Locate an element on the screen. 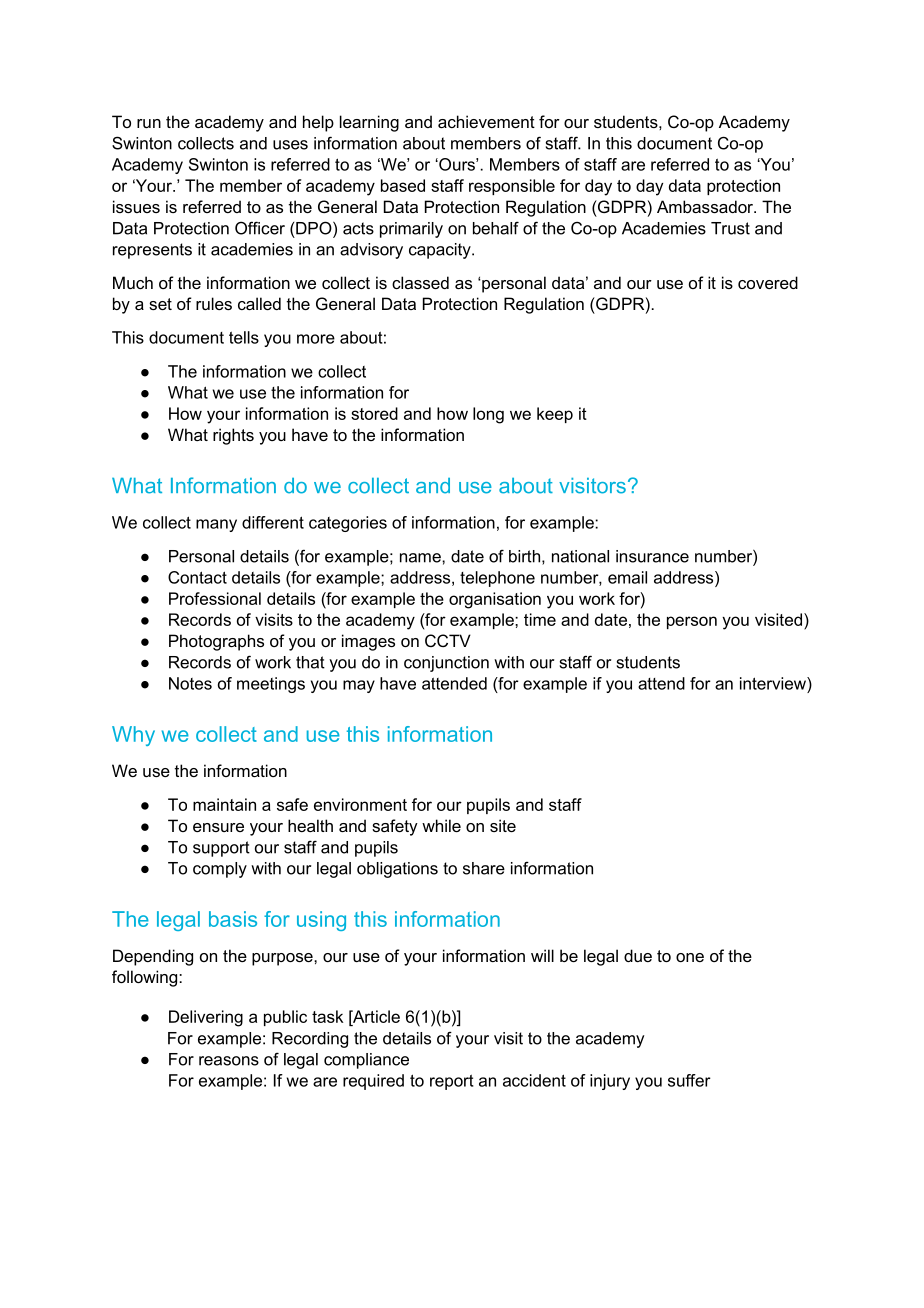 The width and height of the screenshot is (924, 1308). reasons is located at coordinates (229, 1061).
